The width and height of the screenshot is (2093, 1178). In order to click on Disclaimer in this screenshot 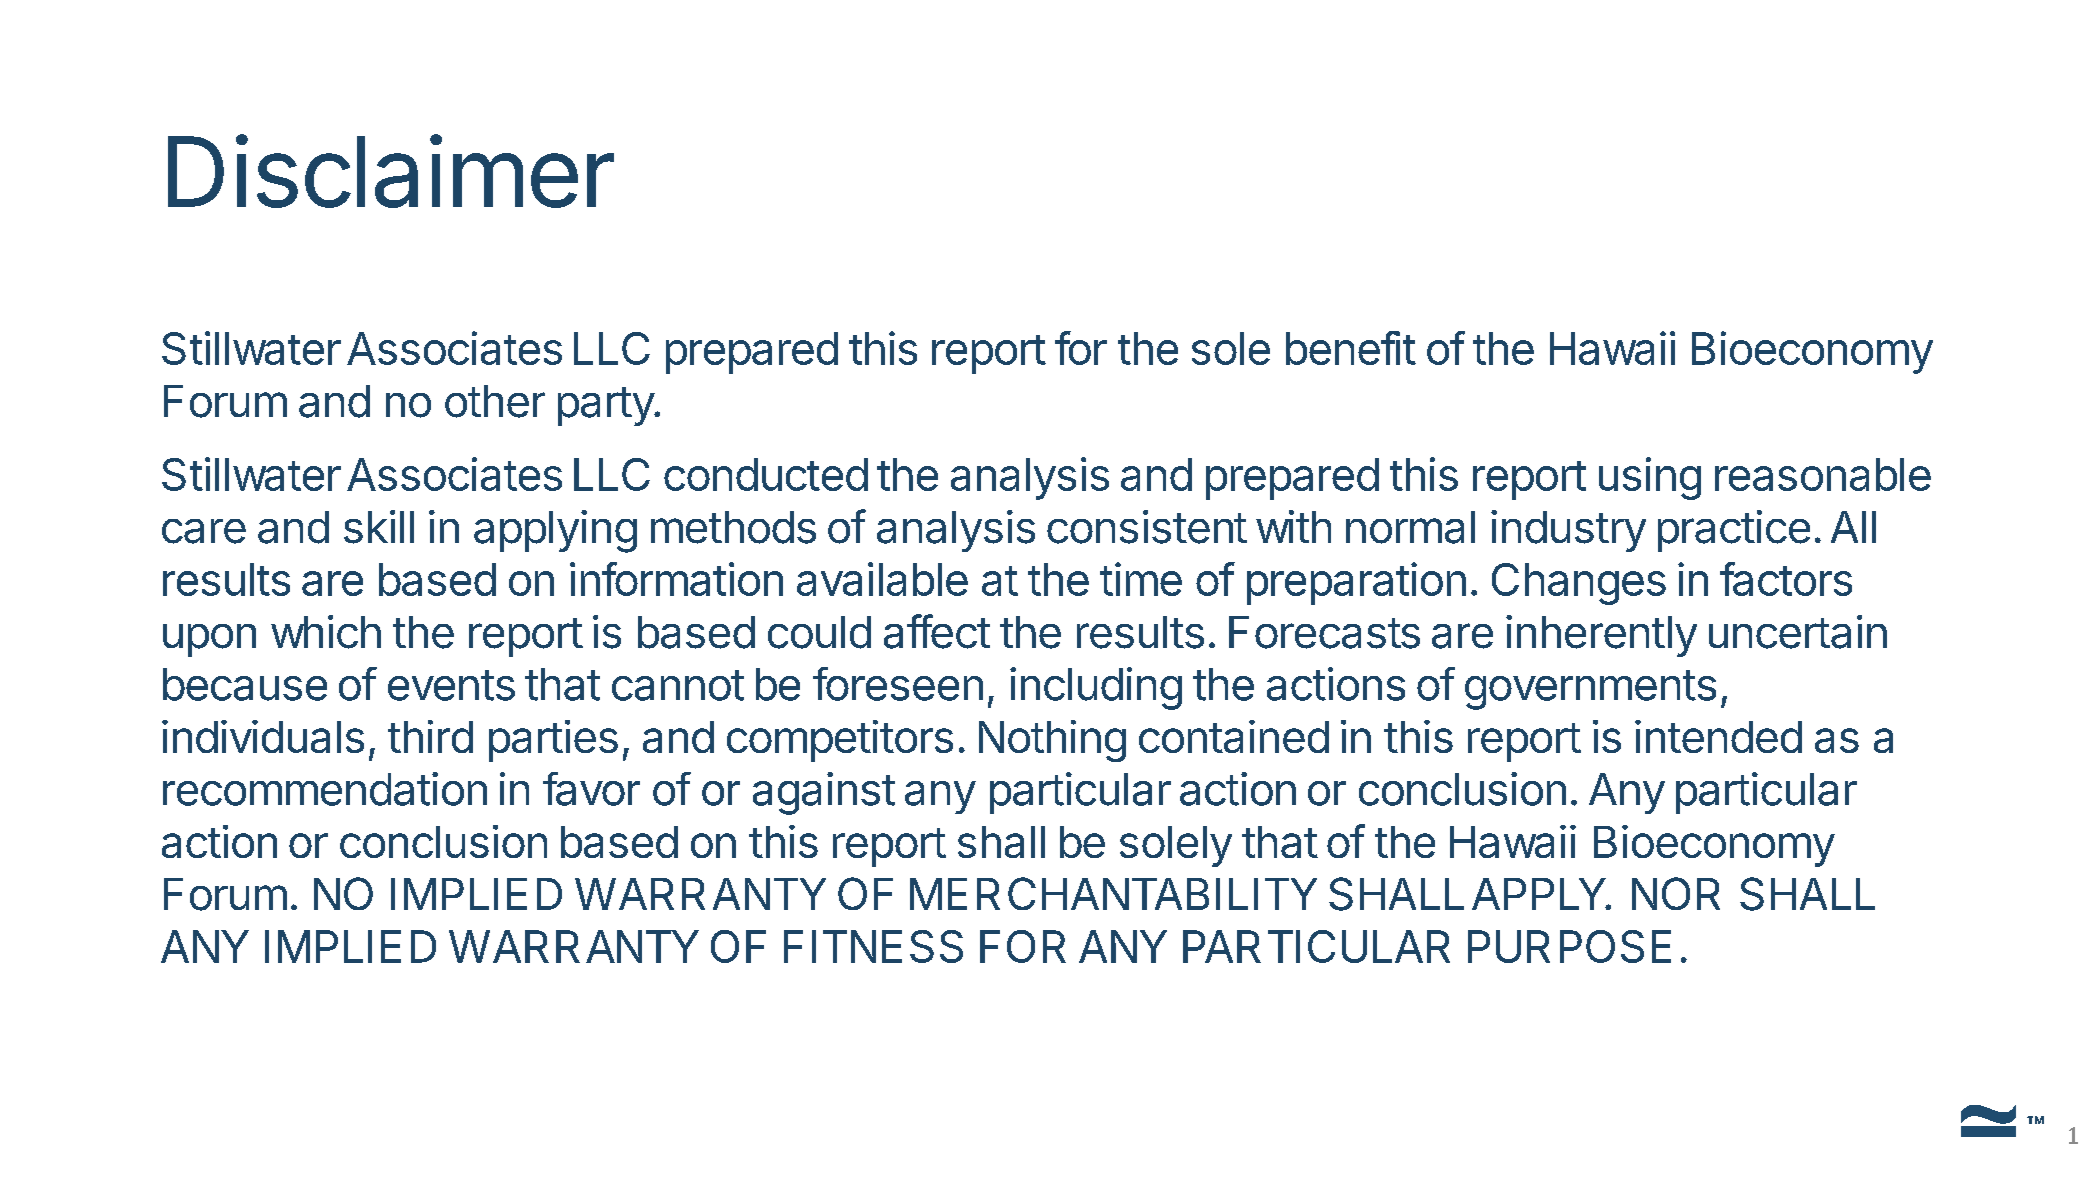, I will do `click(391, 171)`.
